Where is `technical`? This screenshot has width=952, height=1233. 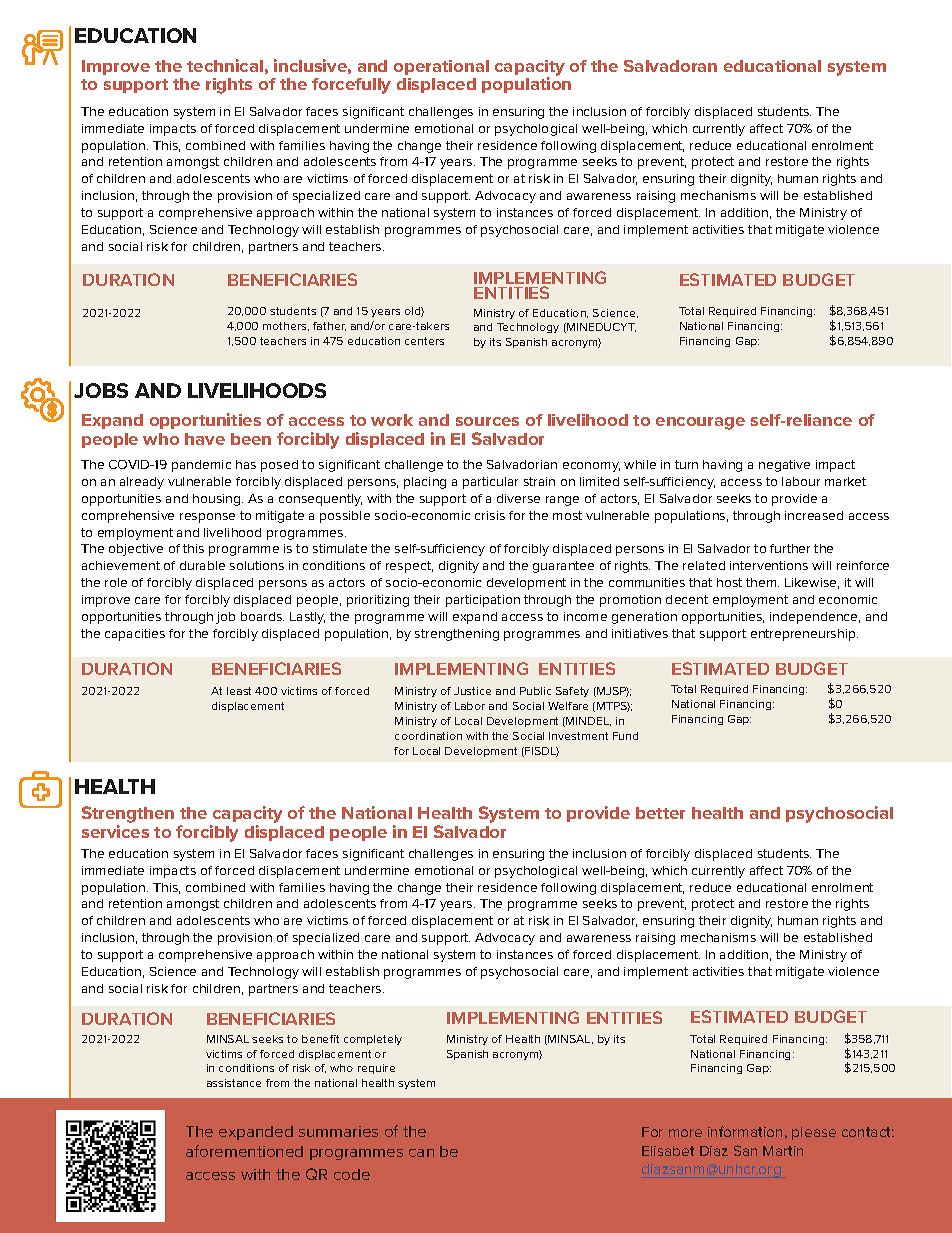
technical is located at coordinates (225, 65).
